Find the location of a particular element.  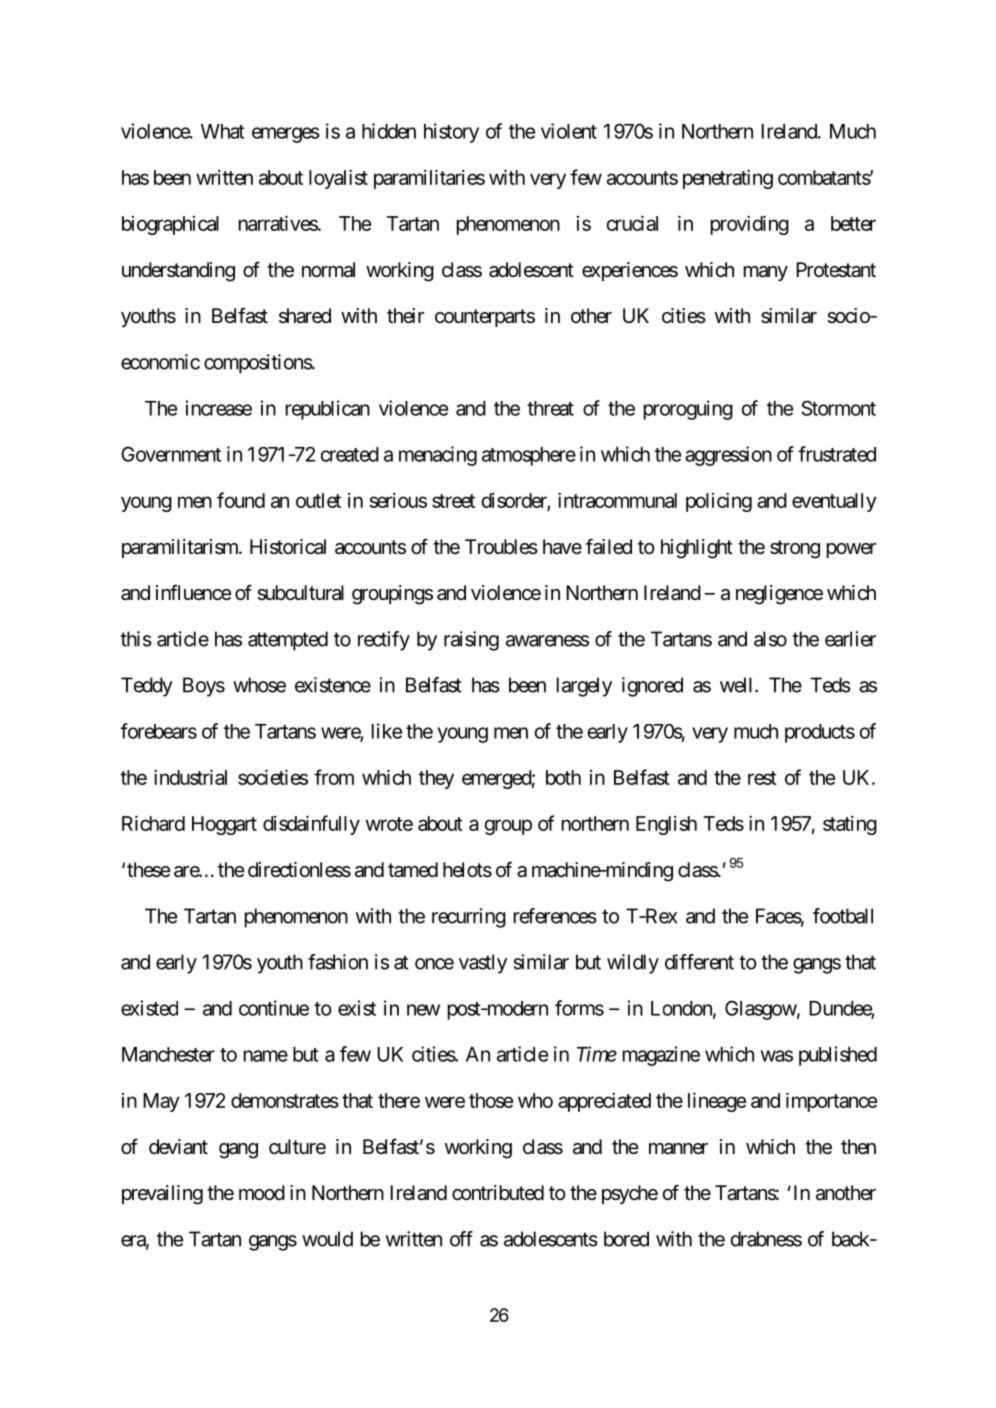

then is located at coordinates (858, 1146).
